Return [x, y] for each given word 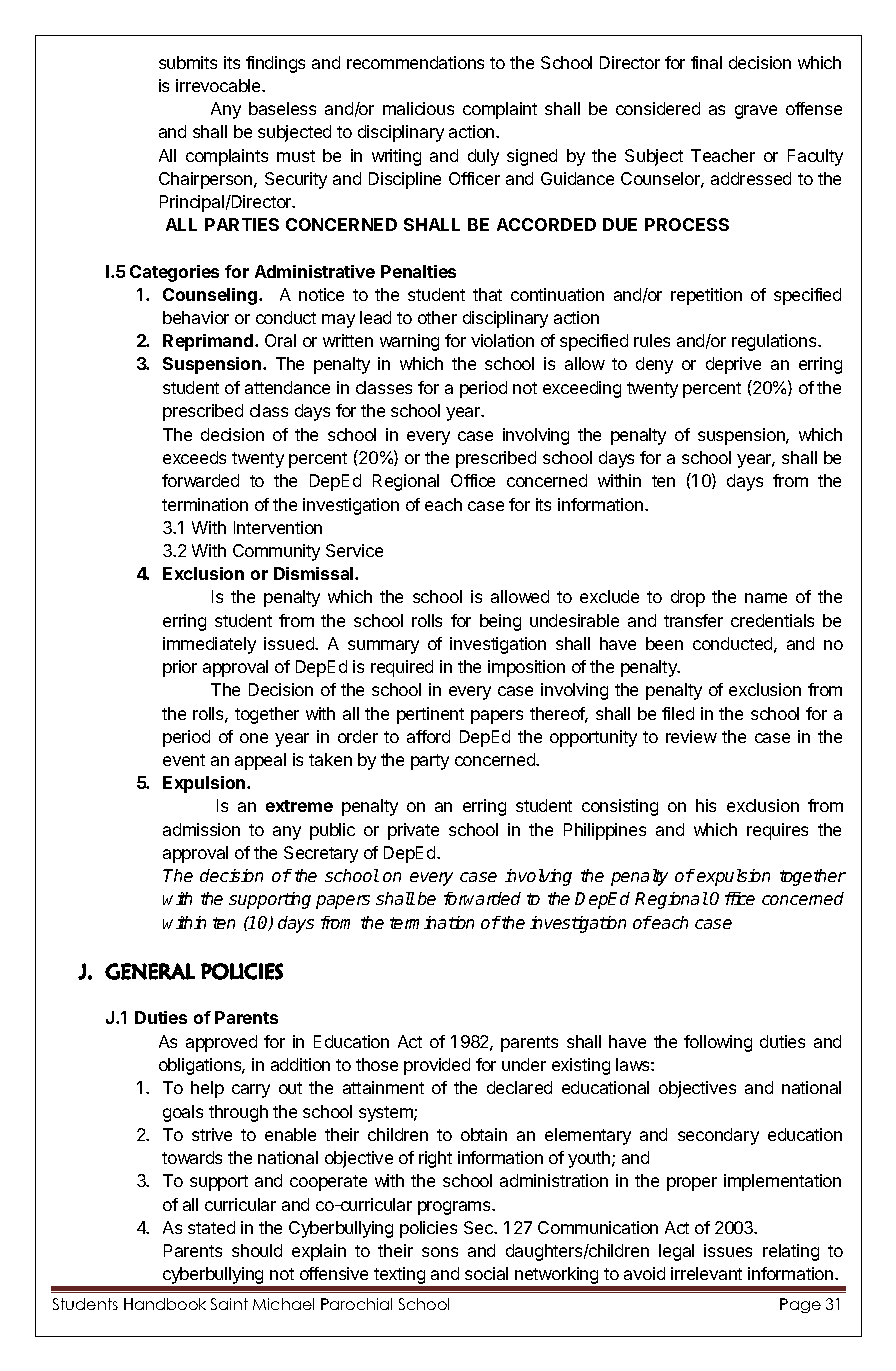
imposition [526, 668]
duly [483, 157]
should [257, 1250]
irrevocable [219, 85]
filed [678, 713]
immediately [209, 645]
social [486, 1273]
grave [756, 112]
